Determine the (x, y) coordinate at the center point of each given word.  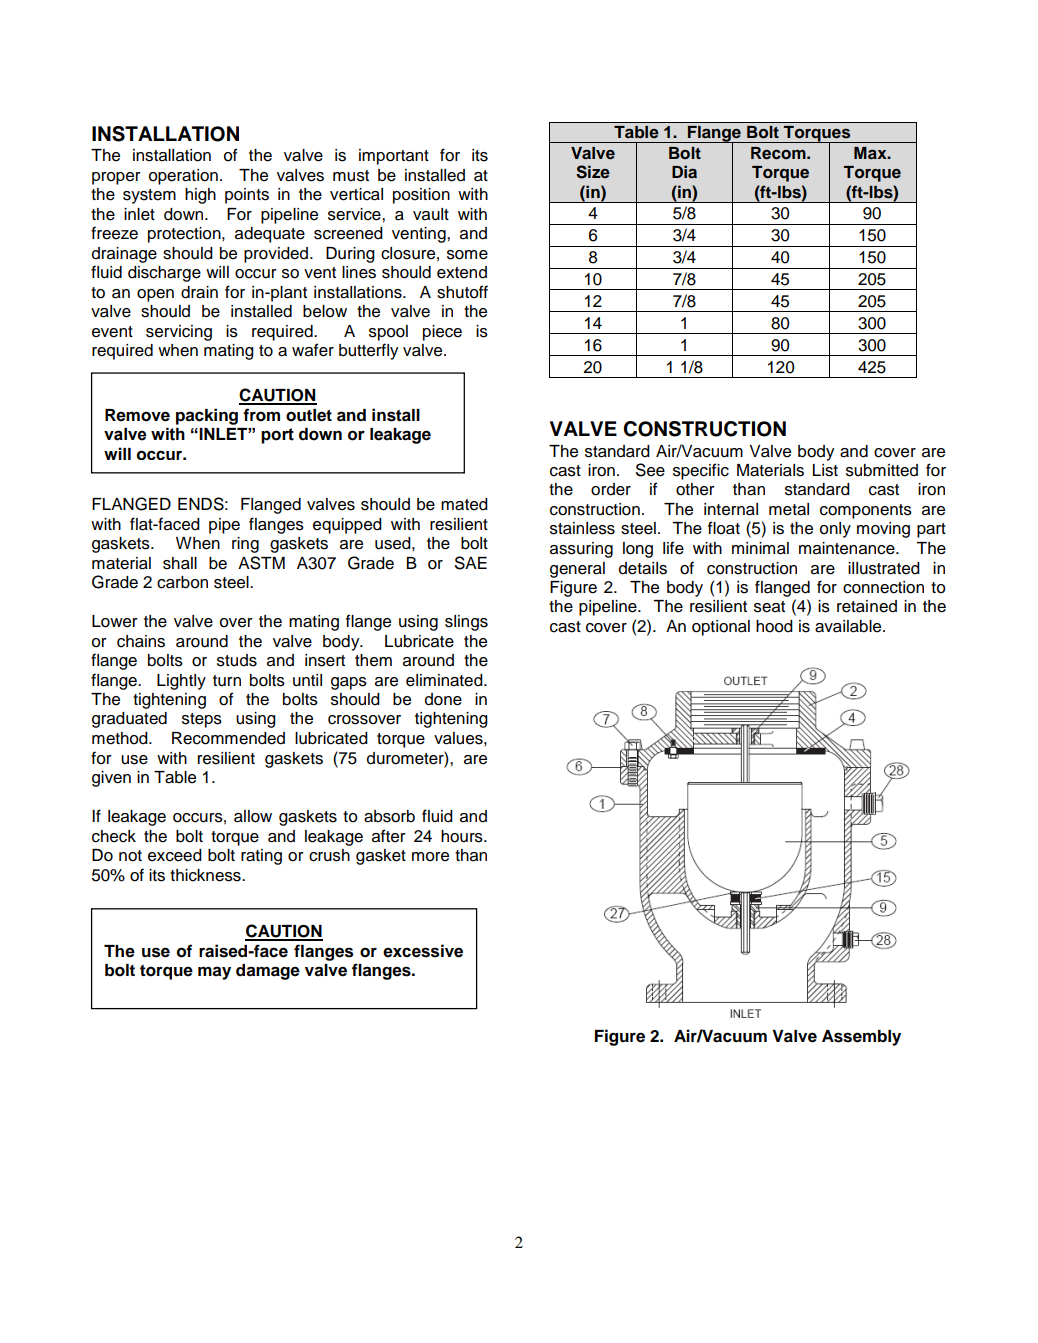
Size (593, 172)
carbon (182, 582)
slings (466, 623)
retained (867, 606)
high (200, 196)
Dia (684, 171)
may (214, 973)
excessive (423, 951)
